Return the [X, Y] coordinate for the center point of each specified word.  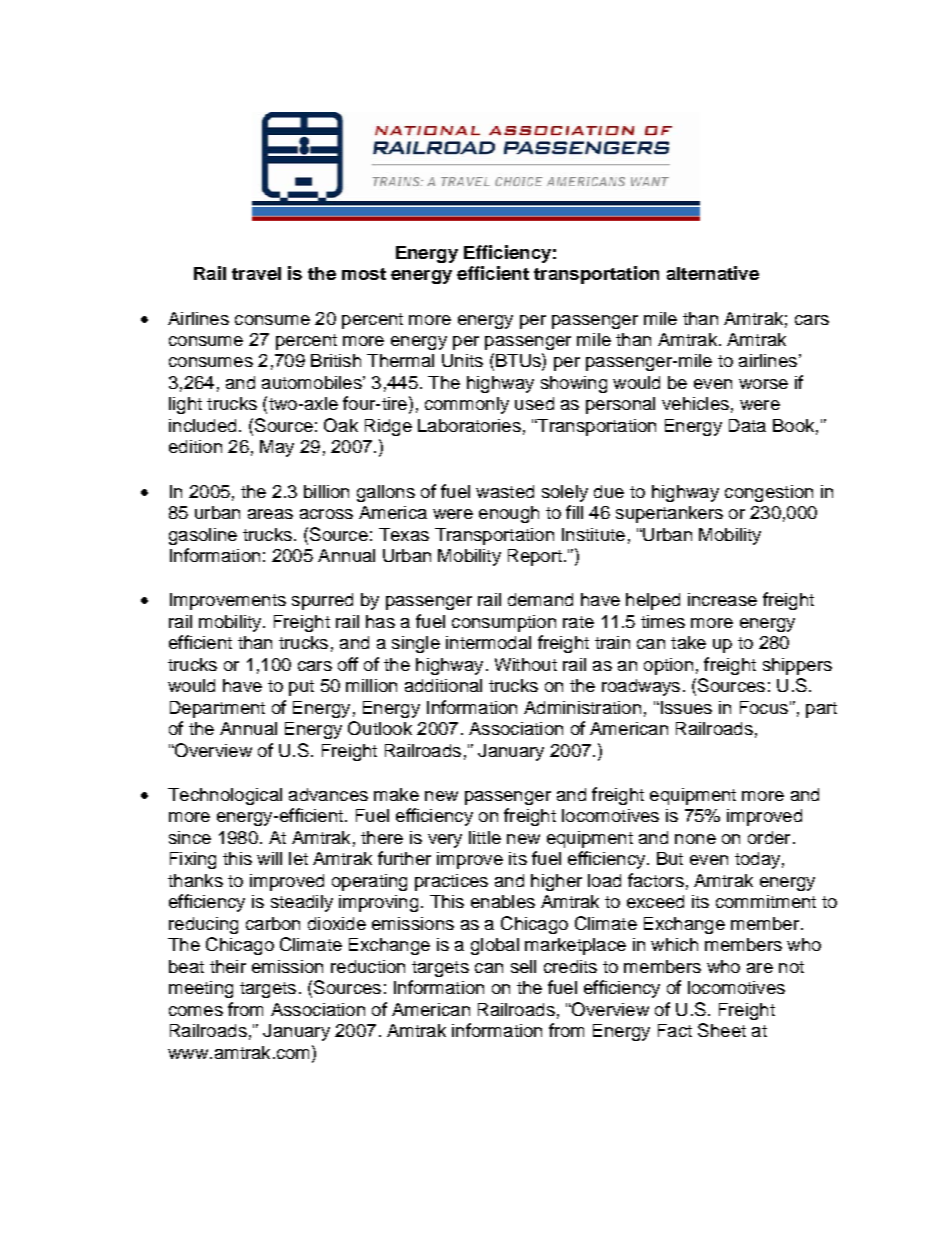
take [688, 642]
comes [196, 1011]
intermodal [488, 642]
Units [462, 360]
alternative [713, 273]
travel [256, 273]
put [301, 688]
